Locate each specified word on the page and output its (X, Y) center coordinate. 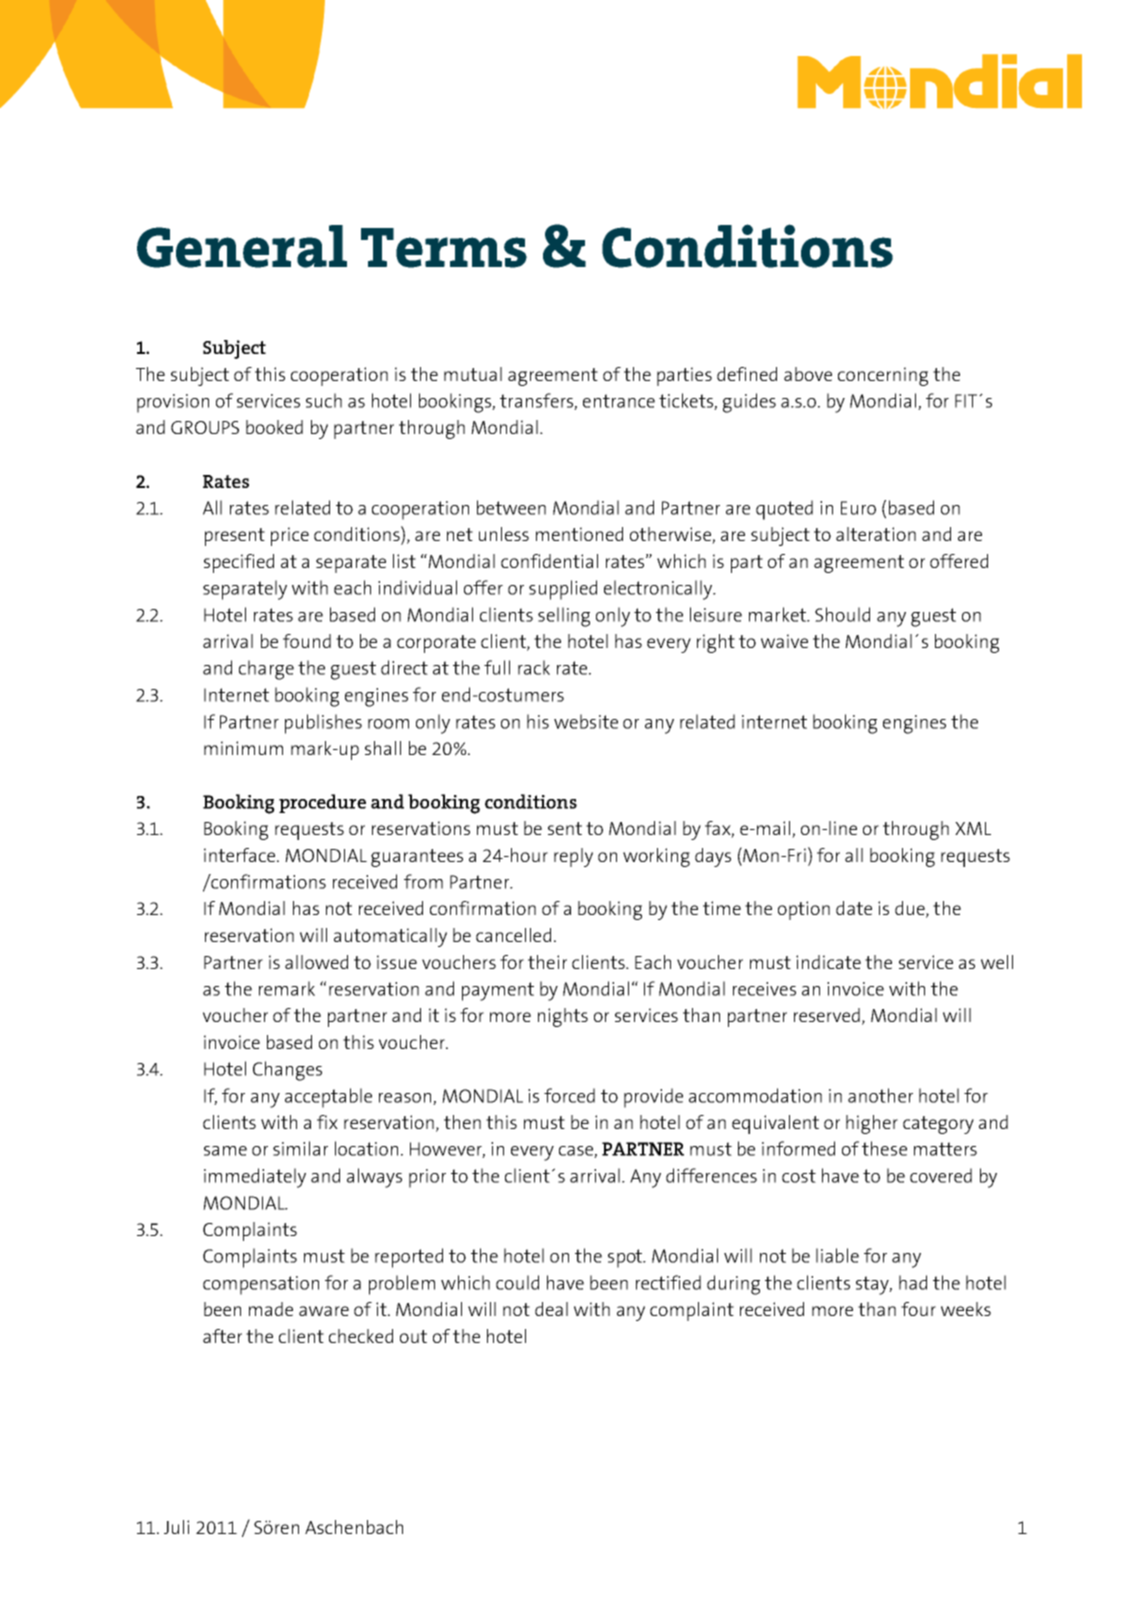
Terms (444, 248)
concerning (883, 376)
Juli (176, 1527)
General (242, 246)
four (918, 1309)
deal (551, 1309)
